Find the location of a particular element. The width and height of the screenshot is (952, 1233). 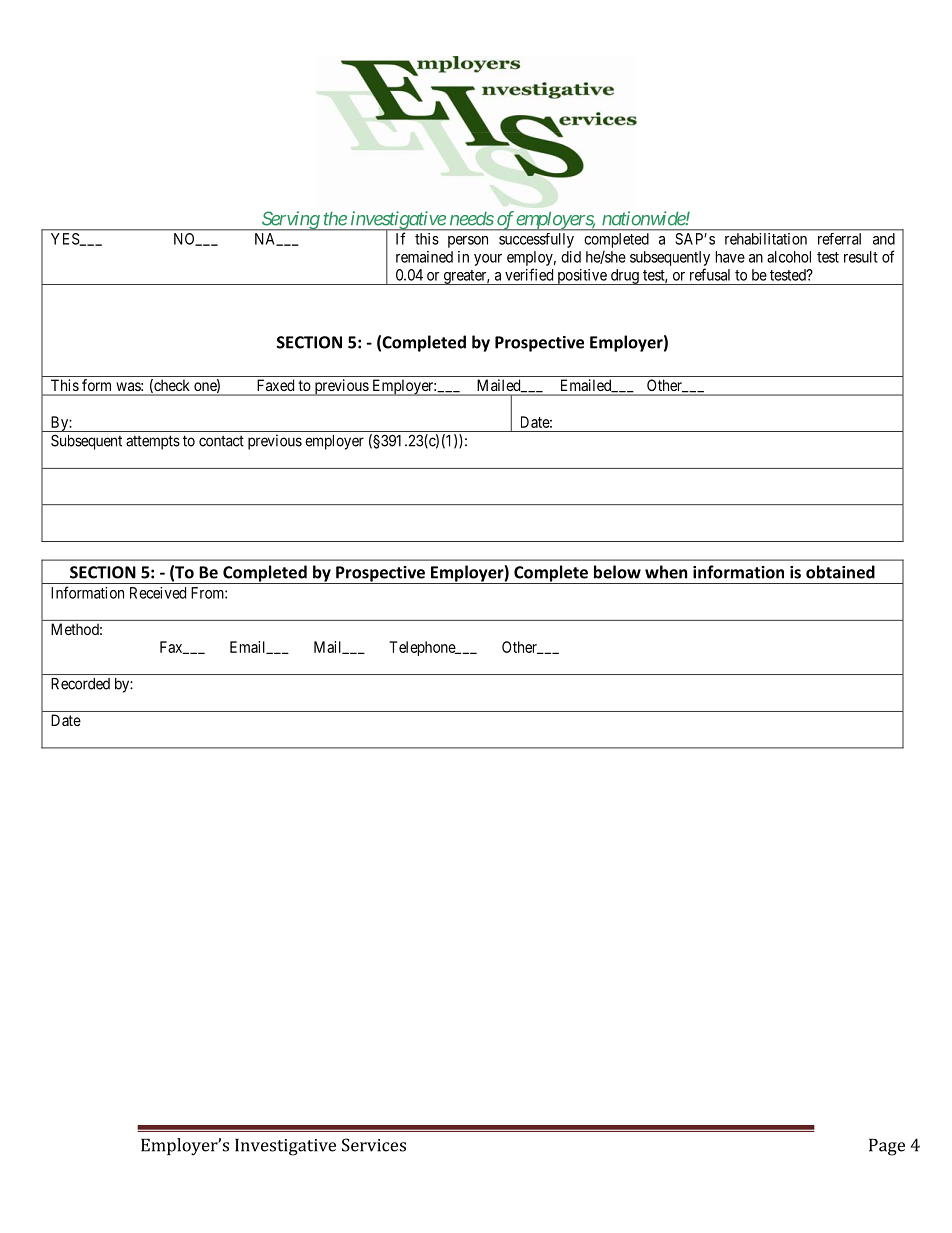

Page is located at coordinates (887, 1147).
